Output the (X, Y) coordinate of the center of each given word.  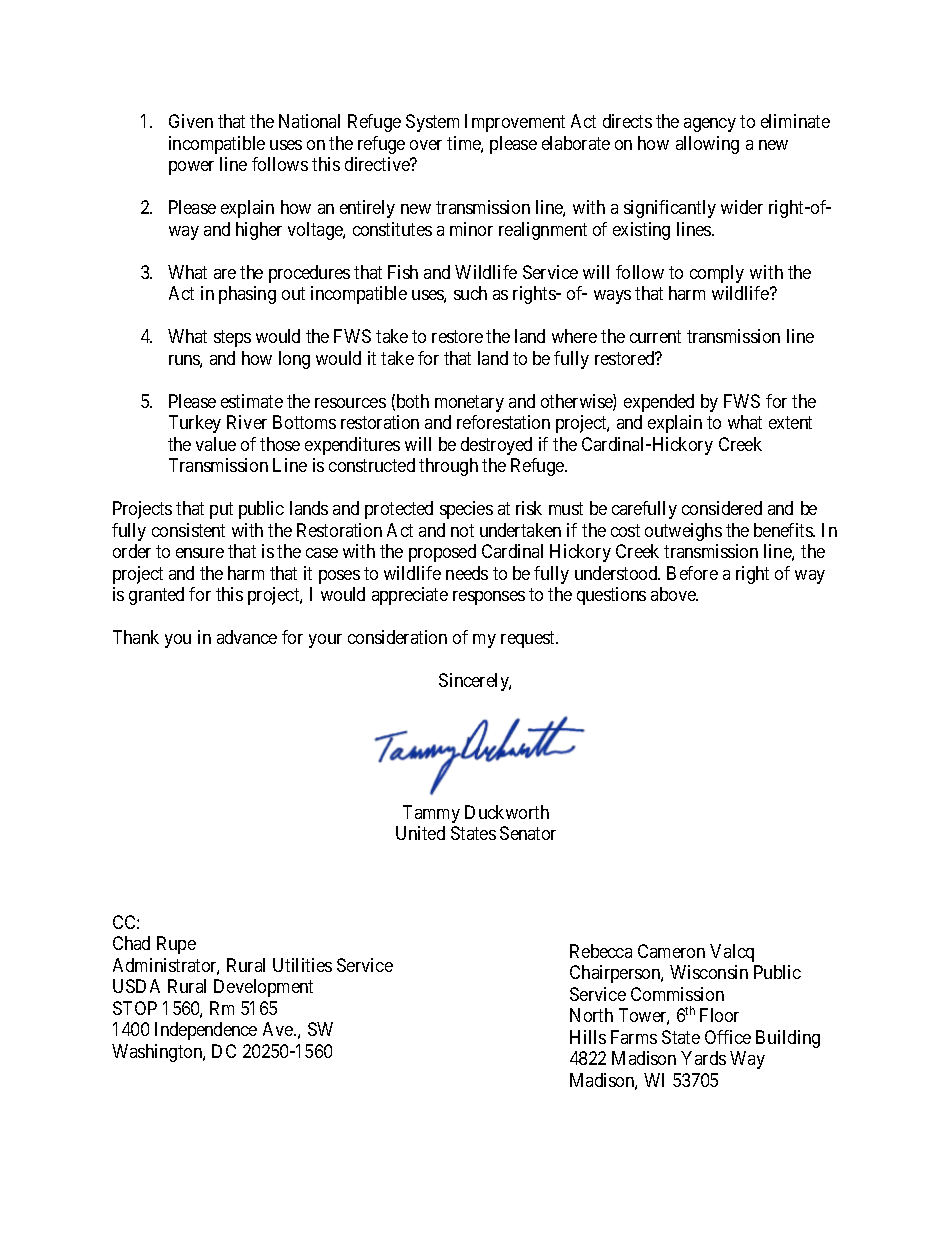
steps (232, 339)
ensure (200, 553)
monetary (469, 403)
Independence (206, 1031)
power (191, 168)
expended (659, 403)
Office (728, 1037)
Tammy (431, 814)
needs (467, 573)
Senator (528, 833)
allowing (707, 145)
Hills (588, 1037)
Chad (131, 943)
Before (692, 573)
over (426, 145)
